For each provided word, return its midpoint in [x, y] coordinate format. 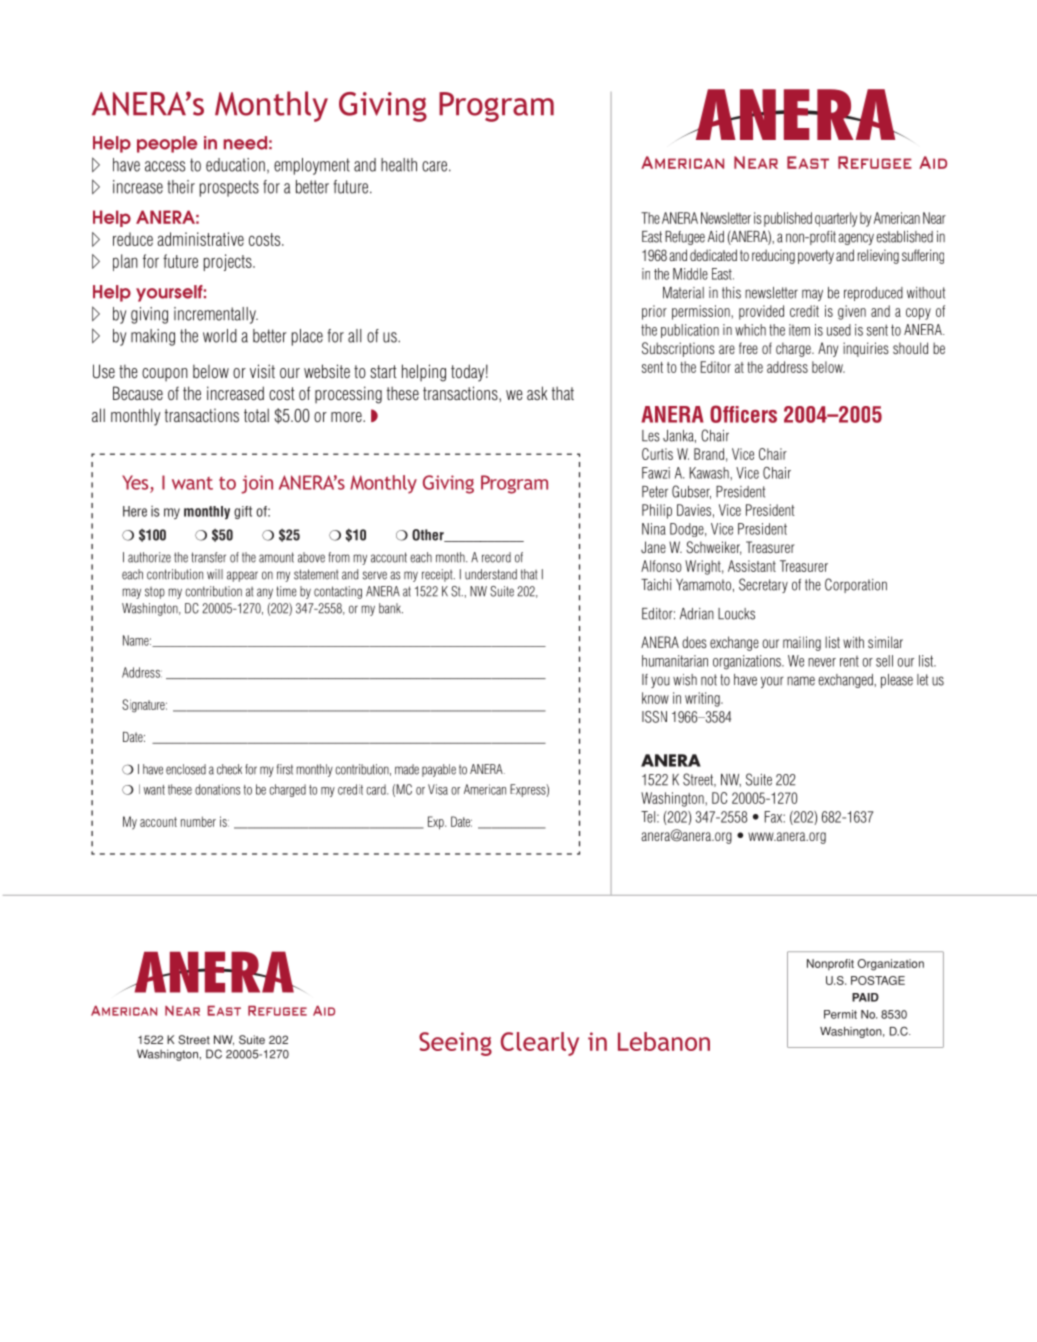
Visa [438, 789]
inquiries [866, 349]
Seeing [455, 1044]
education [235, 165]
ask [537, 393]
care [436, 166]
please [897, 681]
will [215, 574]
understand [491, 574]
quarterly [836, 219]
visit [262, 371]
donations [217, 789]
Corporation [856, 585]
